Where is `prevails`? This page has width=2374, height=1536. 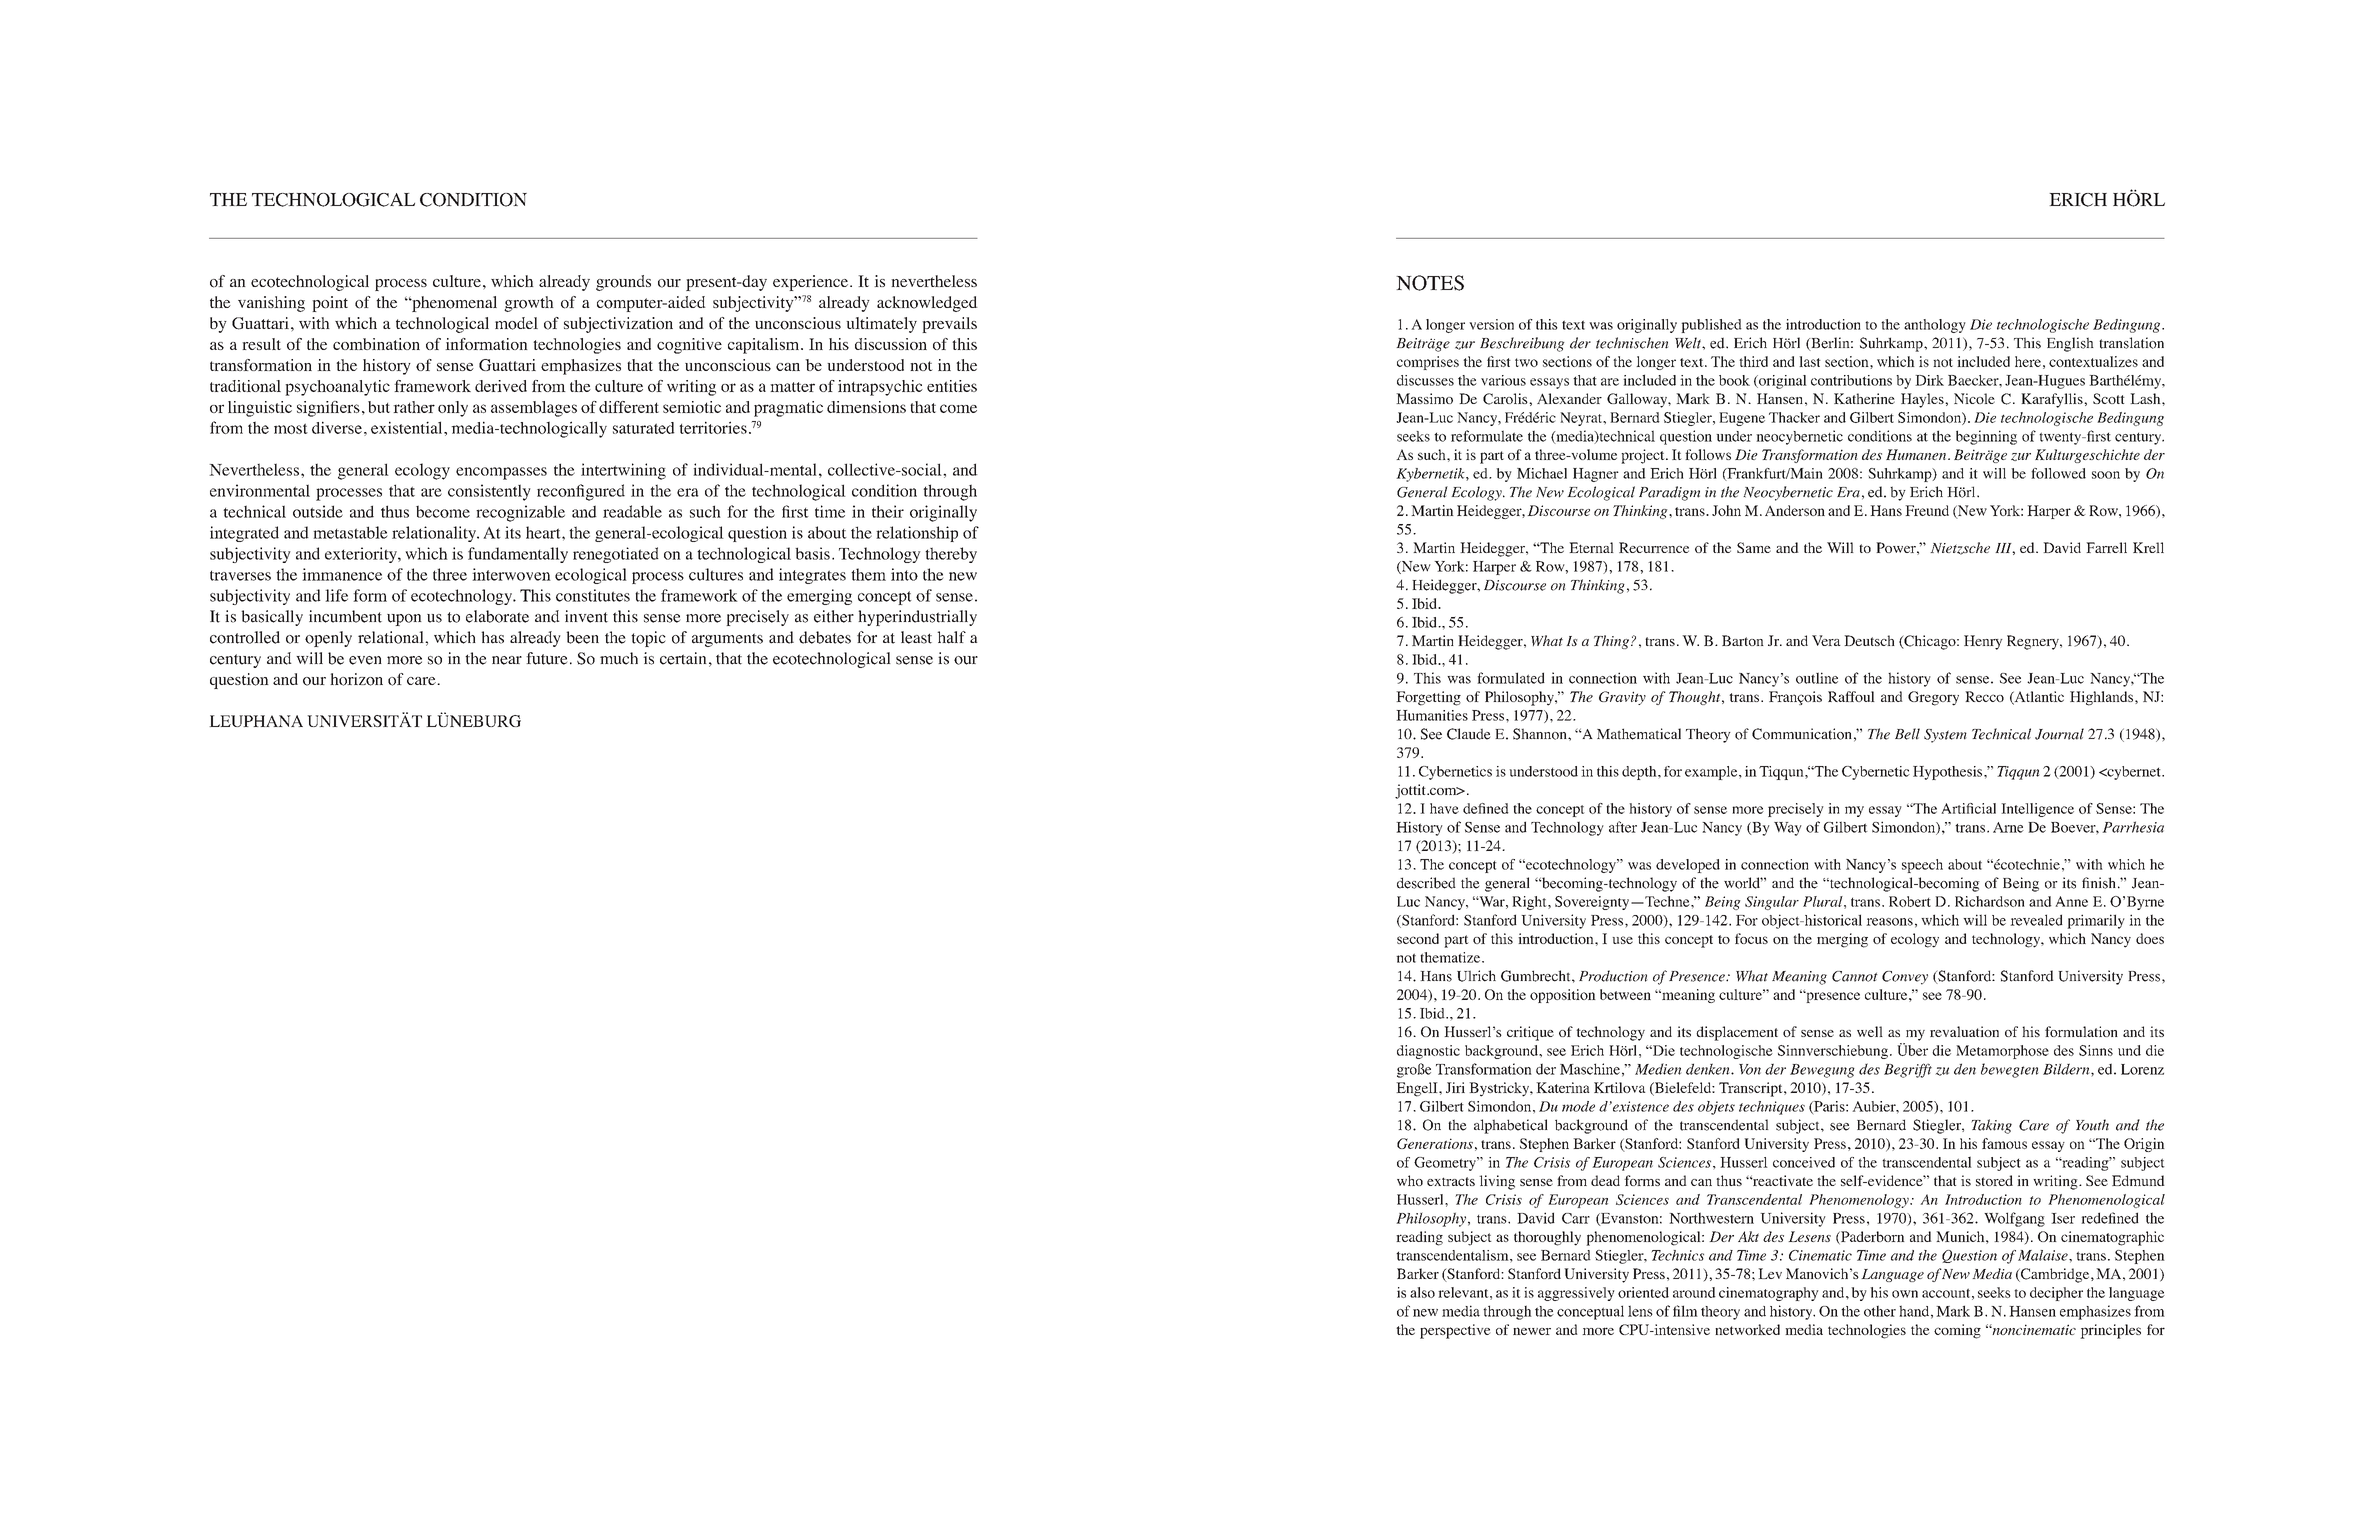
prevails is located at coordinates (949, 325).
